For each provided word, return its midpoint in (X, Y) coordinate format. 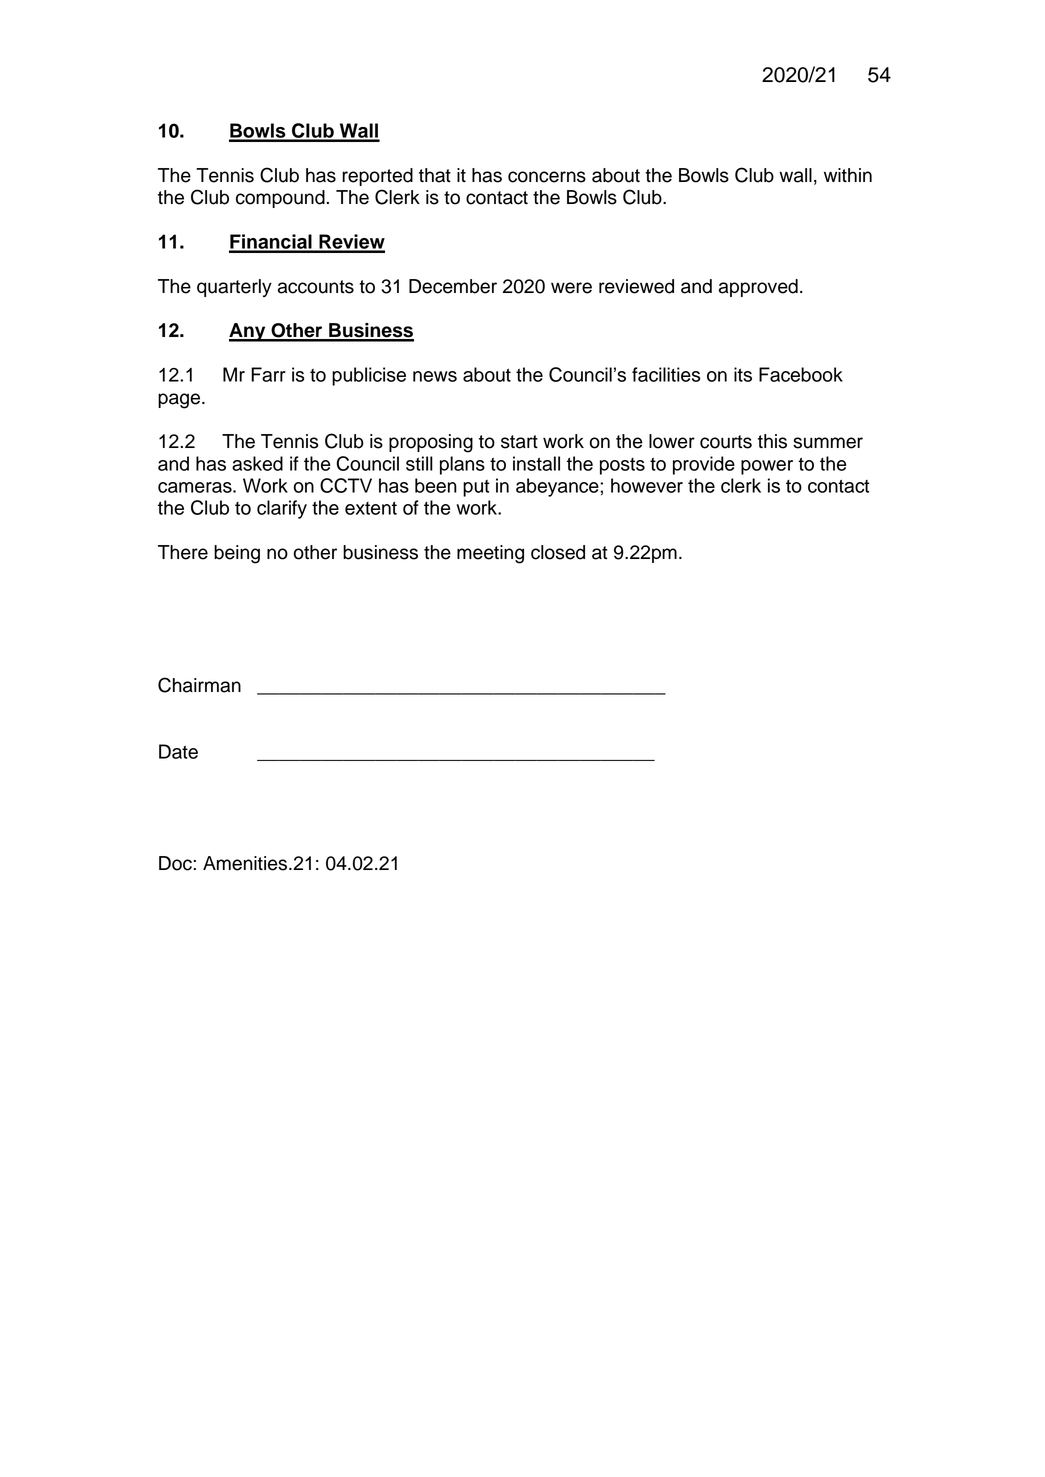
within (848, 175)
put (476, 488)
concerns (547, 177)
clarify (282, 509)
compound (281, 199)
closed (558, 552)
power (767, 467)
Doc (175, 863)
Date (178, 751)
